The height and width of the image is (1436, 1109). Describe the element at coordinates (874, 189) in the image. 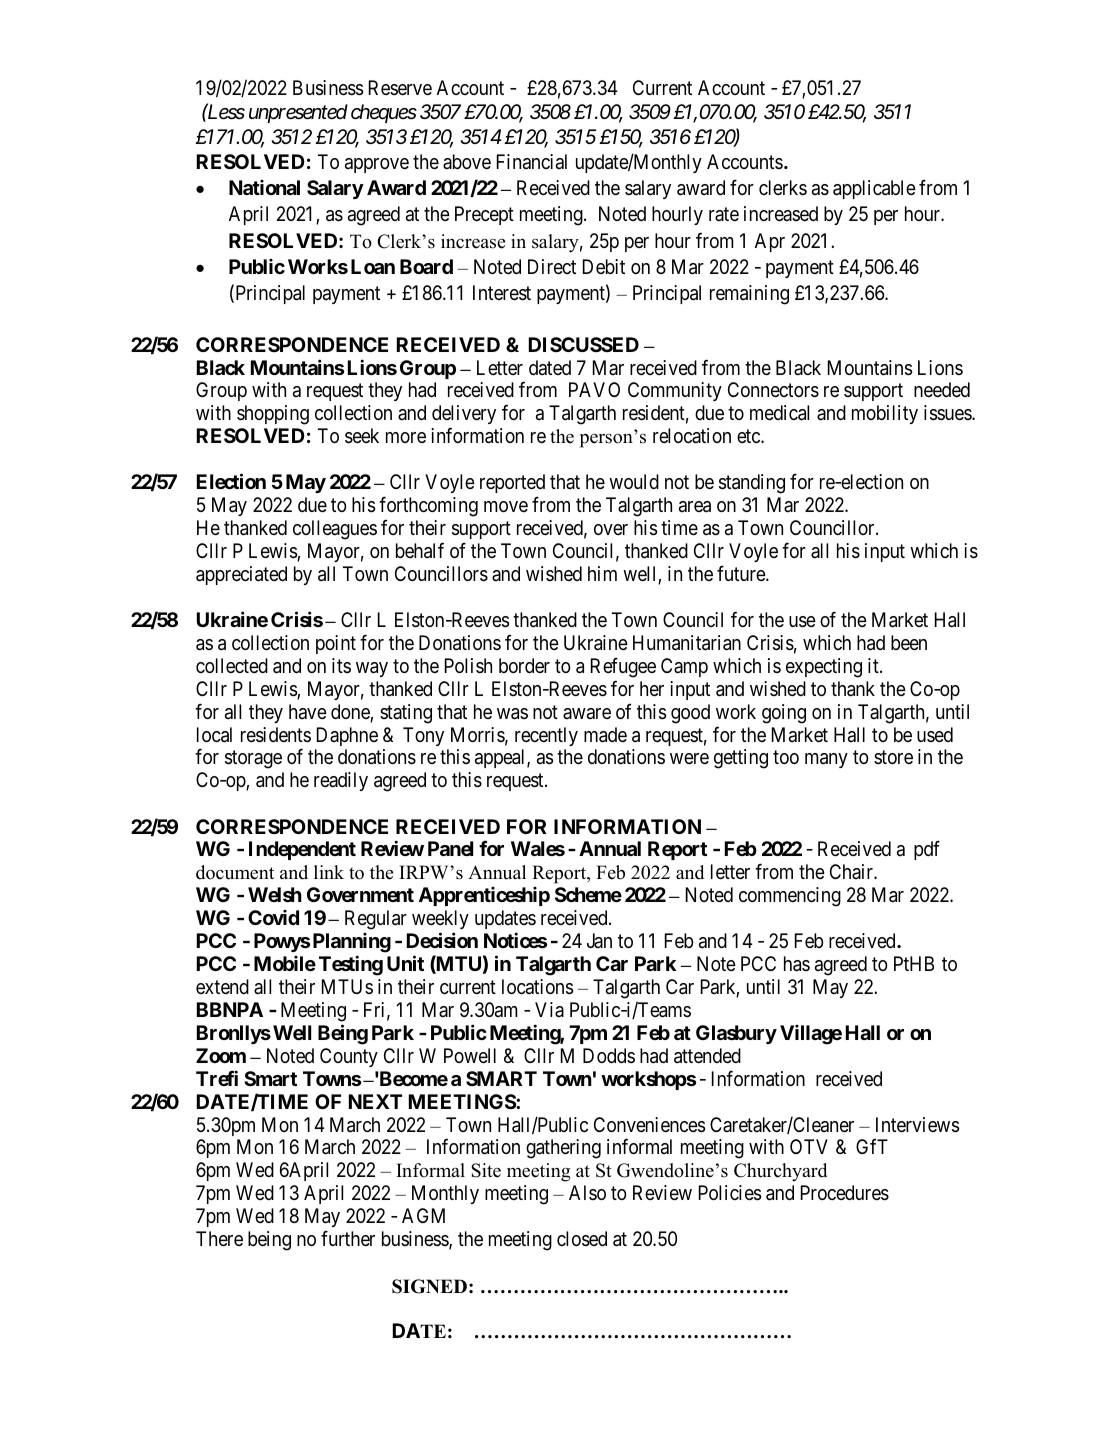

I see `applicable` at that location.
